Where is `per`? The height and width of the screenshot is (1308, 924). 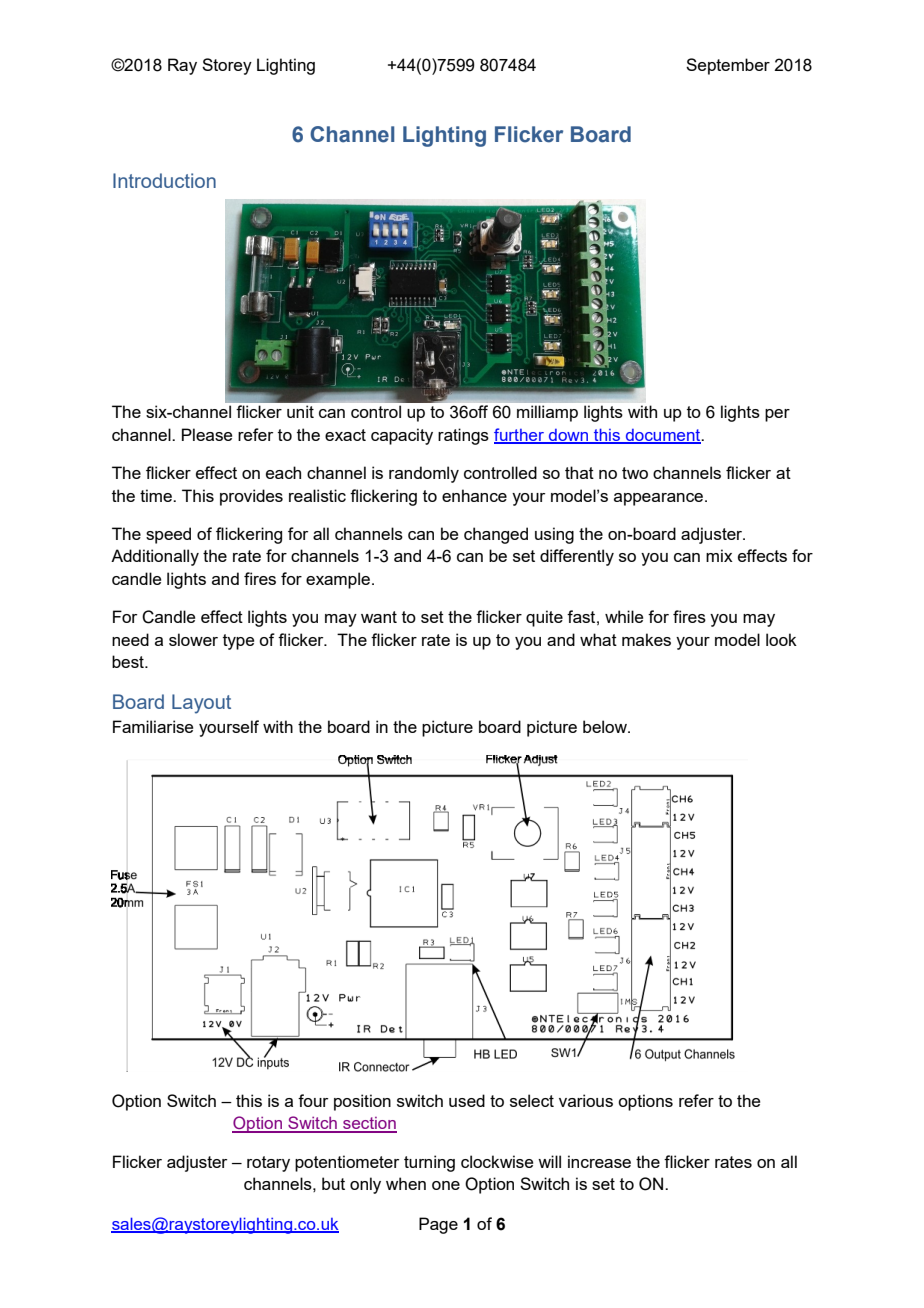
per is located at coordinates (777, 415).
